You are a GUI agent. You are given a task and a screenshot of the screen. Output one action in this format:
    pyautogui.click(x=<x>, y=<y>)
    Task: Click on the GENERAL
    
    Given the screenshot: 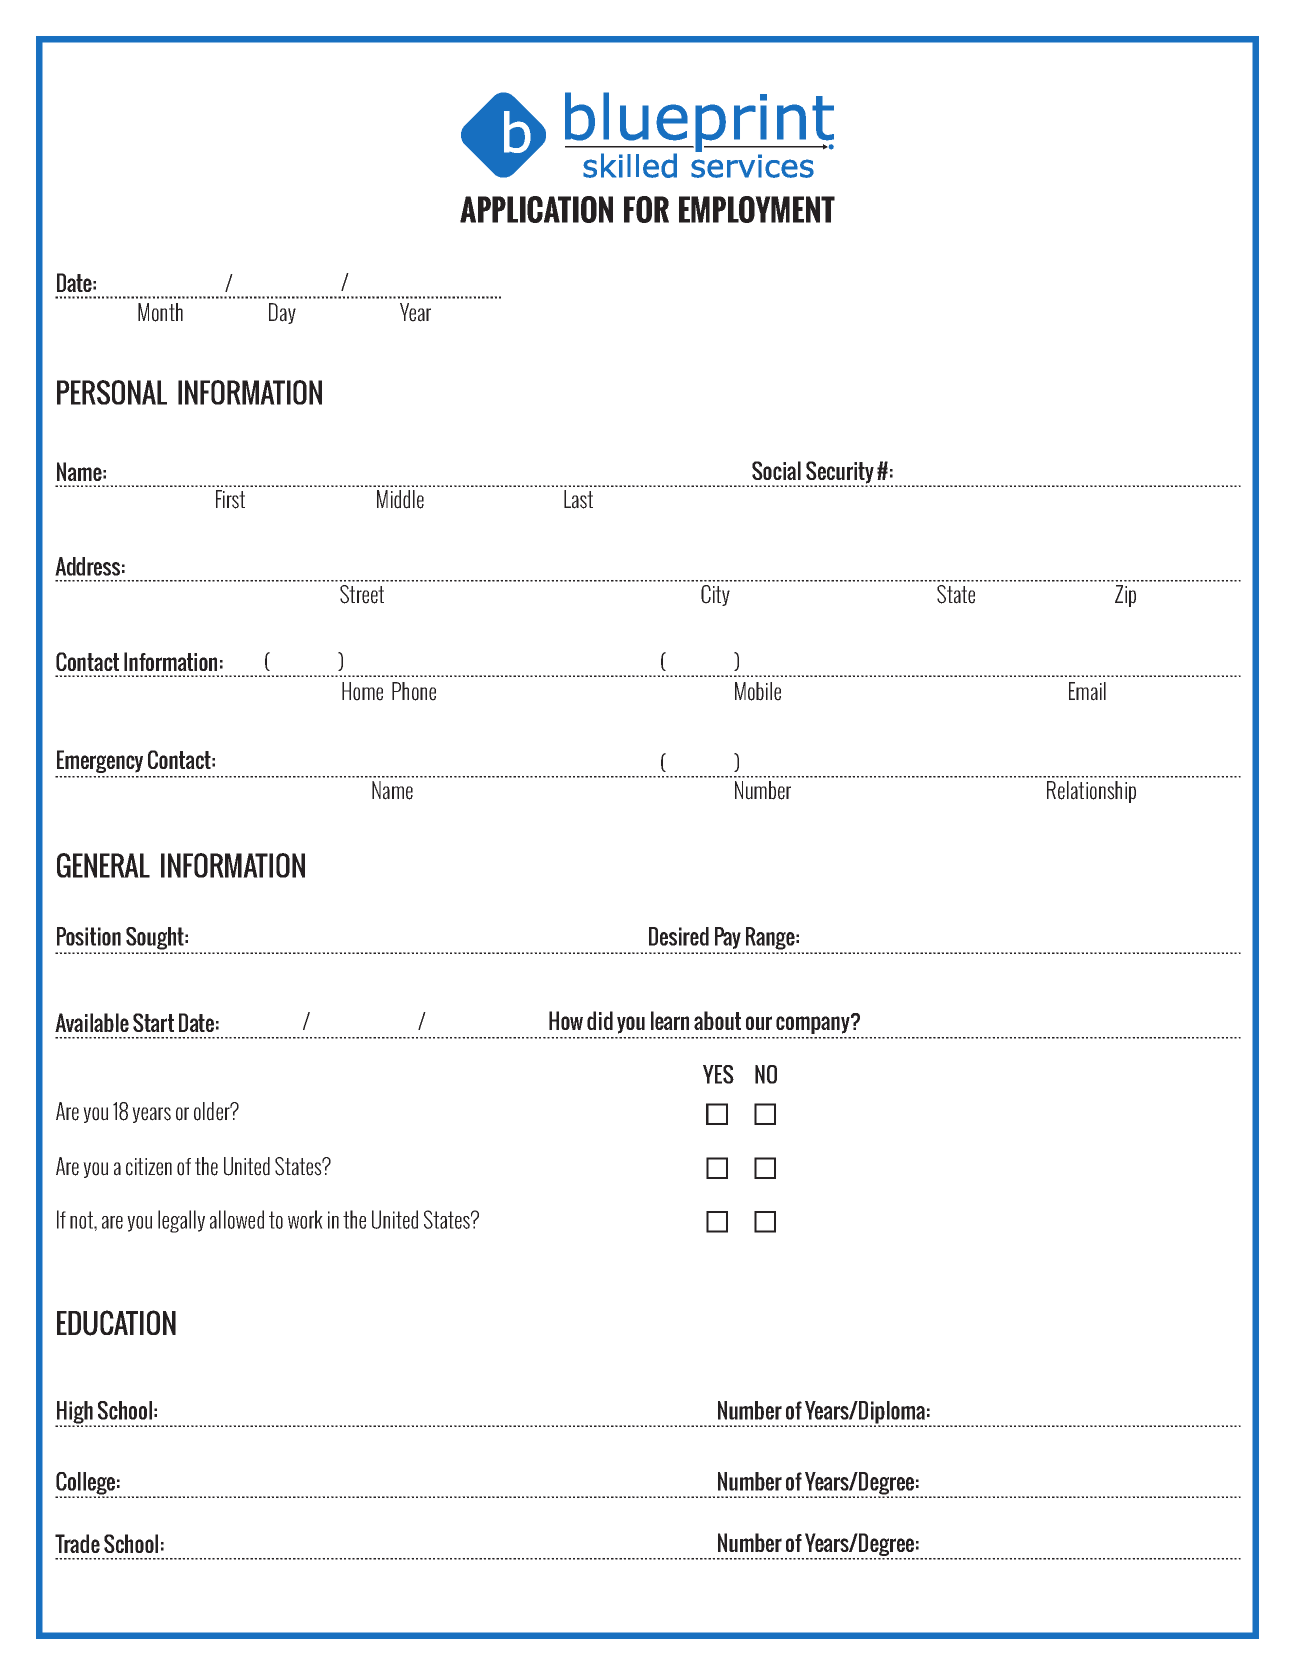 What is the action you would take?
    pyautogui.click(x=103, y=865)
